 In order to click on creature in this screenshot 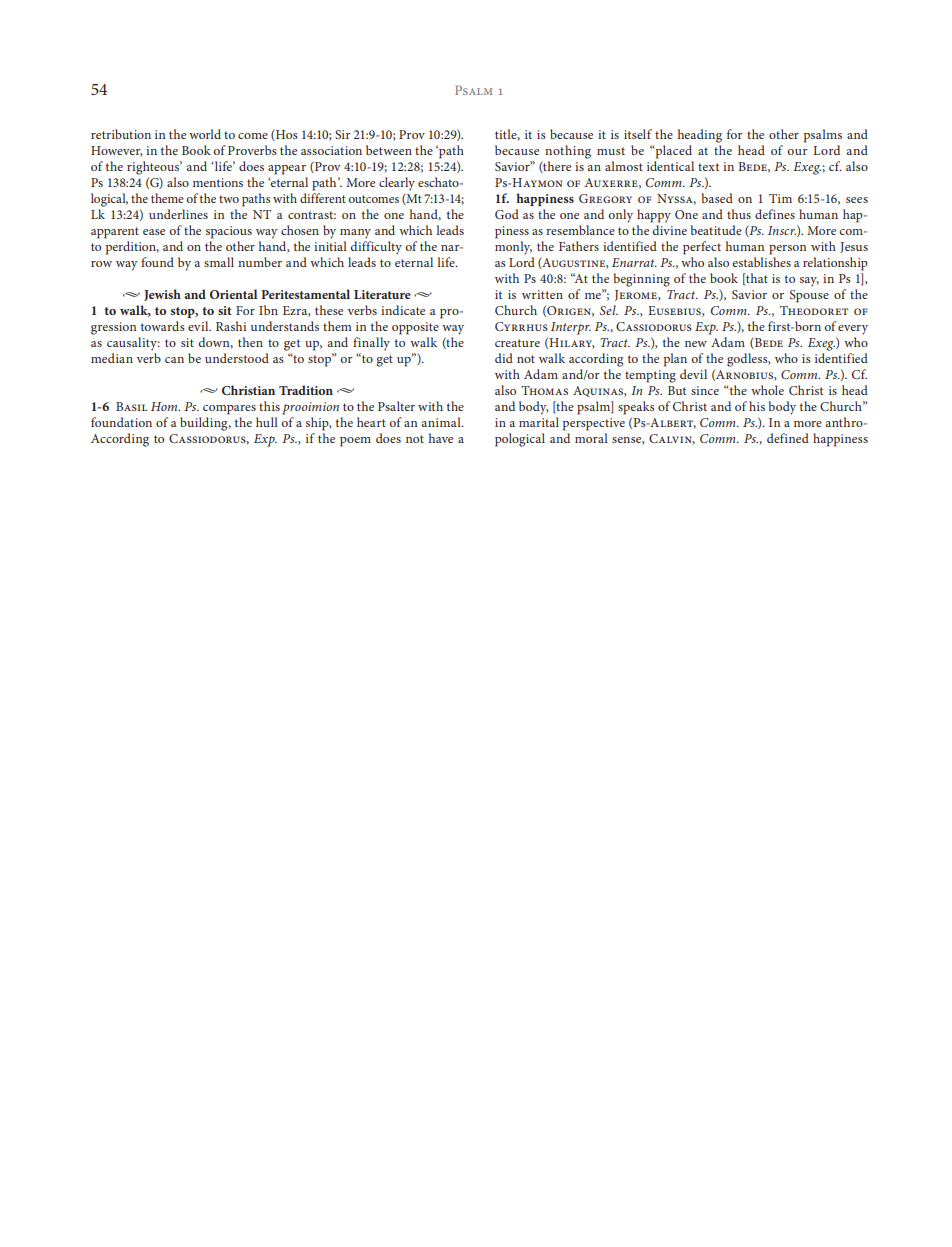, I will do `click(517, 343)`.
